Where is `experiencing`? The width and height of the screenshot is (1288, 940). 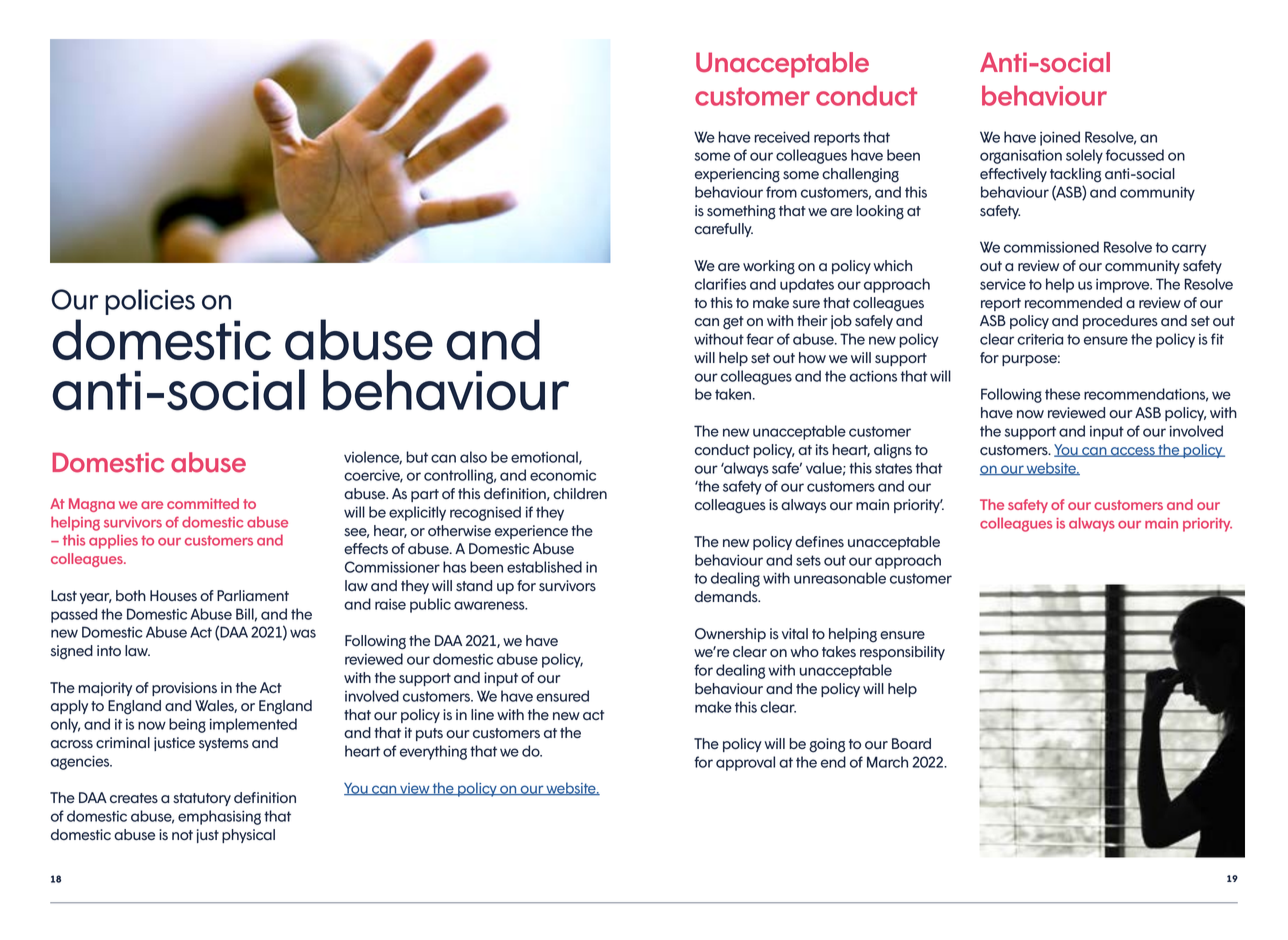 experiencing is located at coordinates (737, 175).
